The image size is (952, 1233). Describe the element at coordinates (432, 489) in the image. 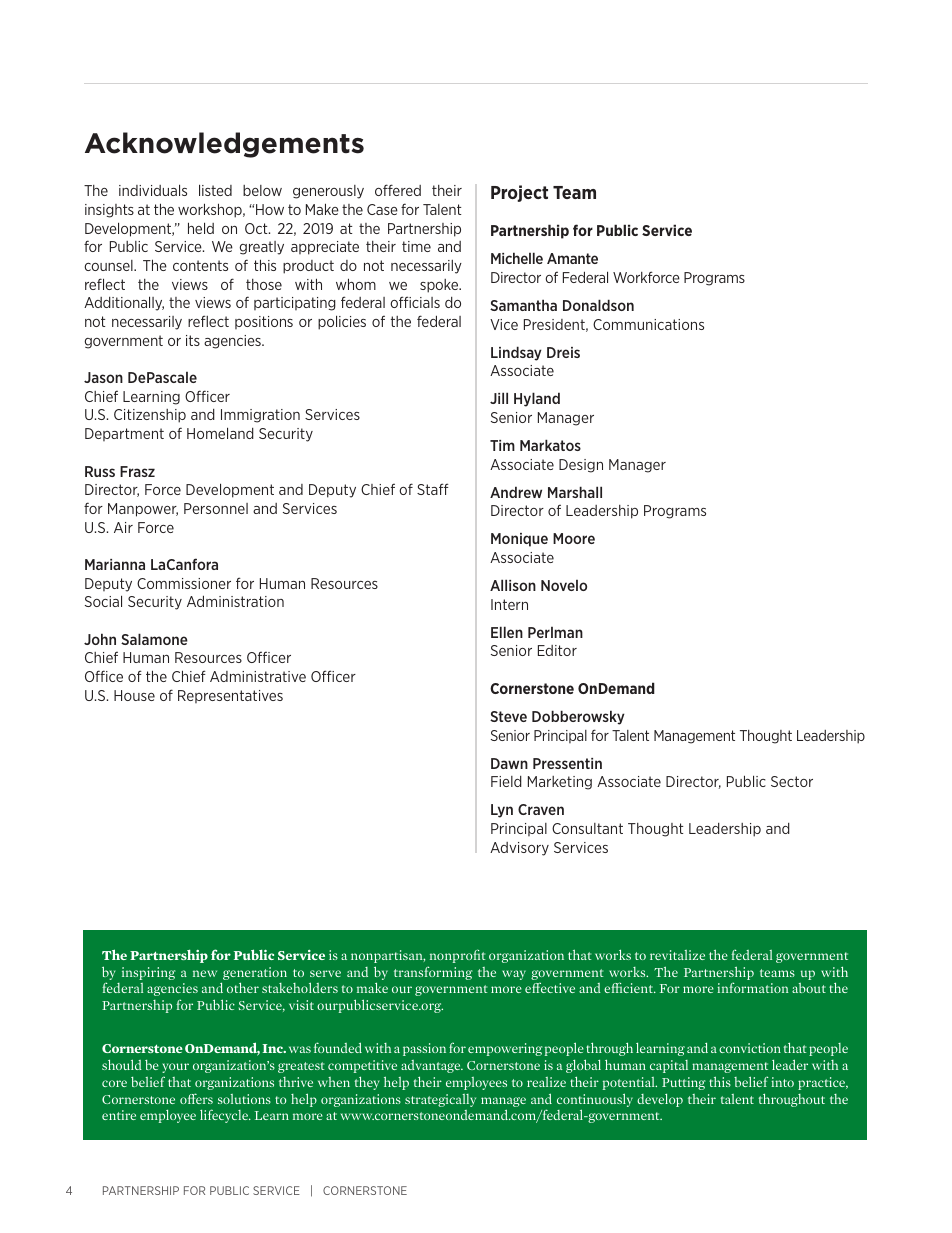

I see `Staff` at that location.
